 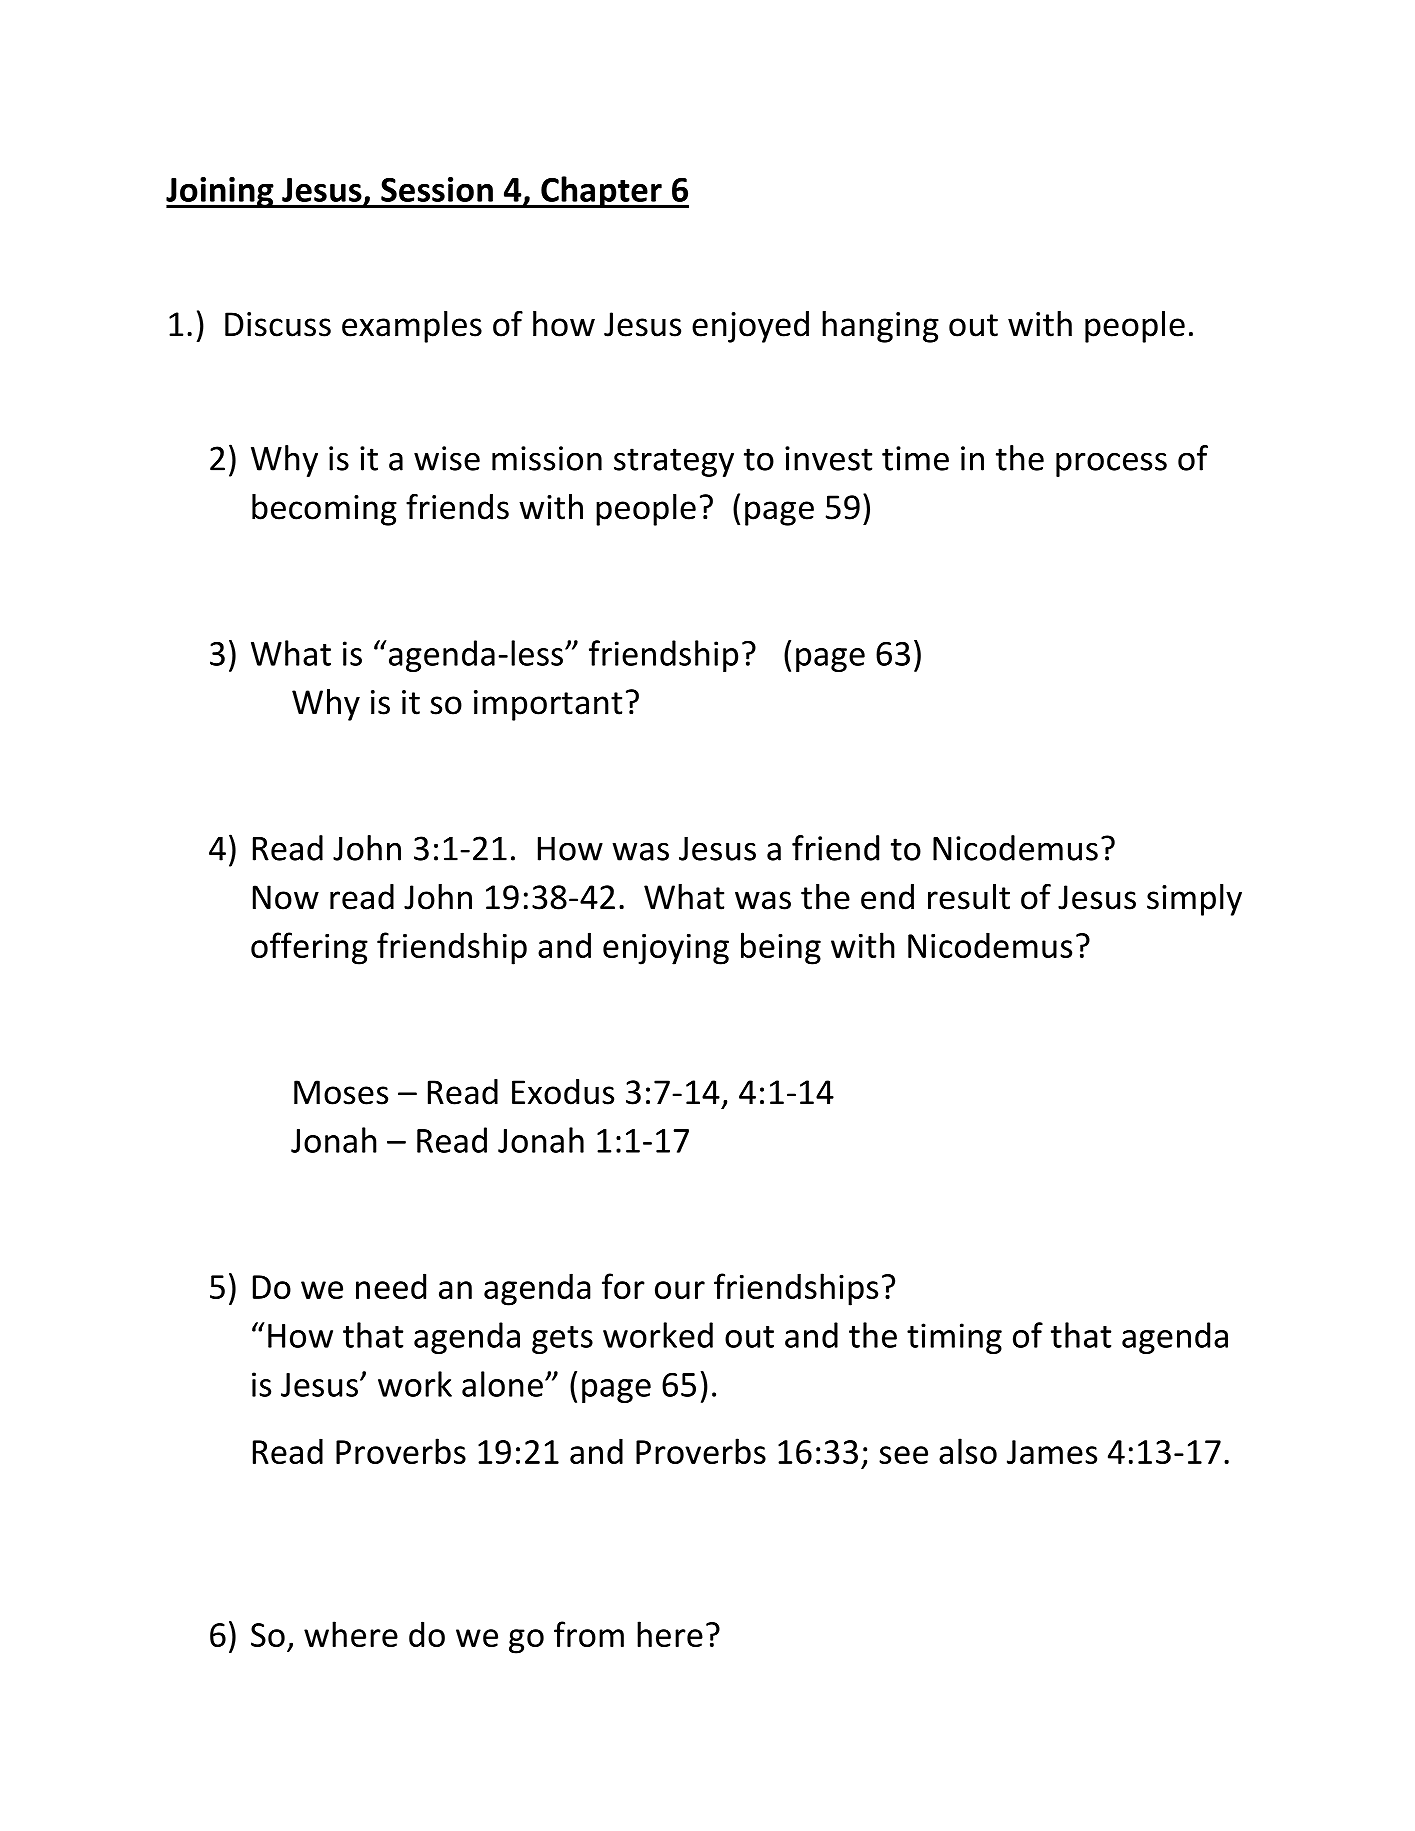 What do you see at coordinates (680, 1290) in the screenshot?
I see `our` at bounding box center [680, 1290].
